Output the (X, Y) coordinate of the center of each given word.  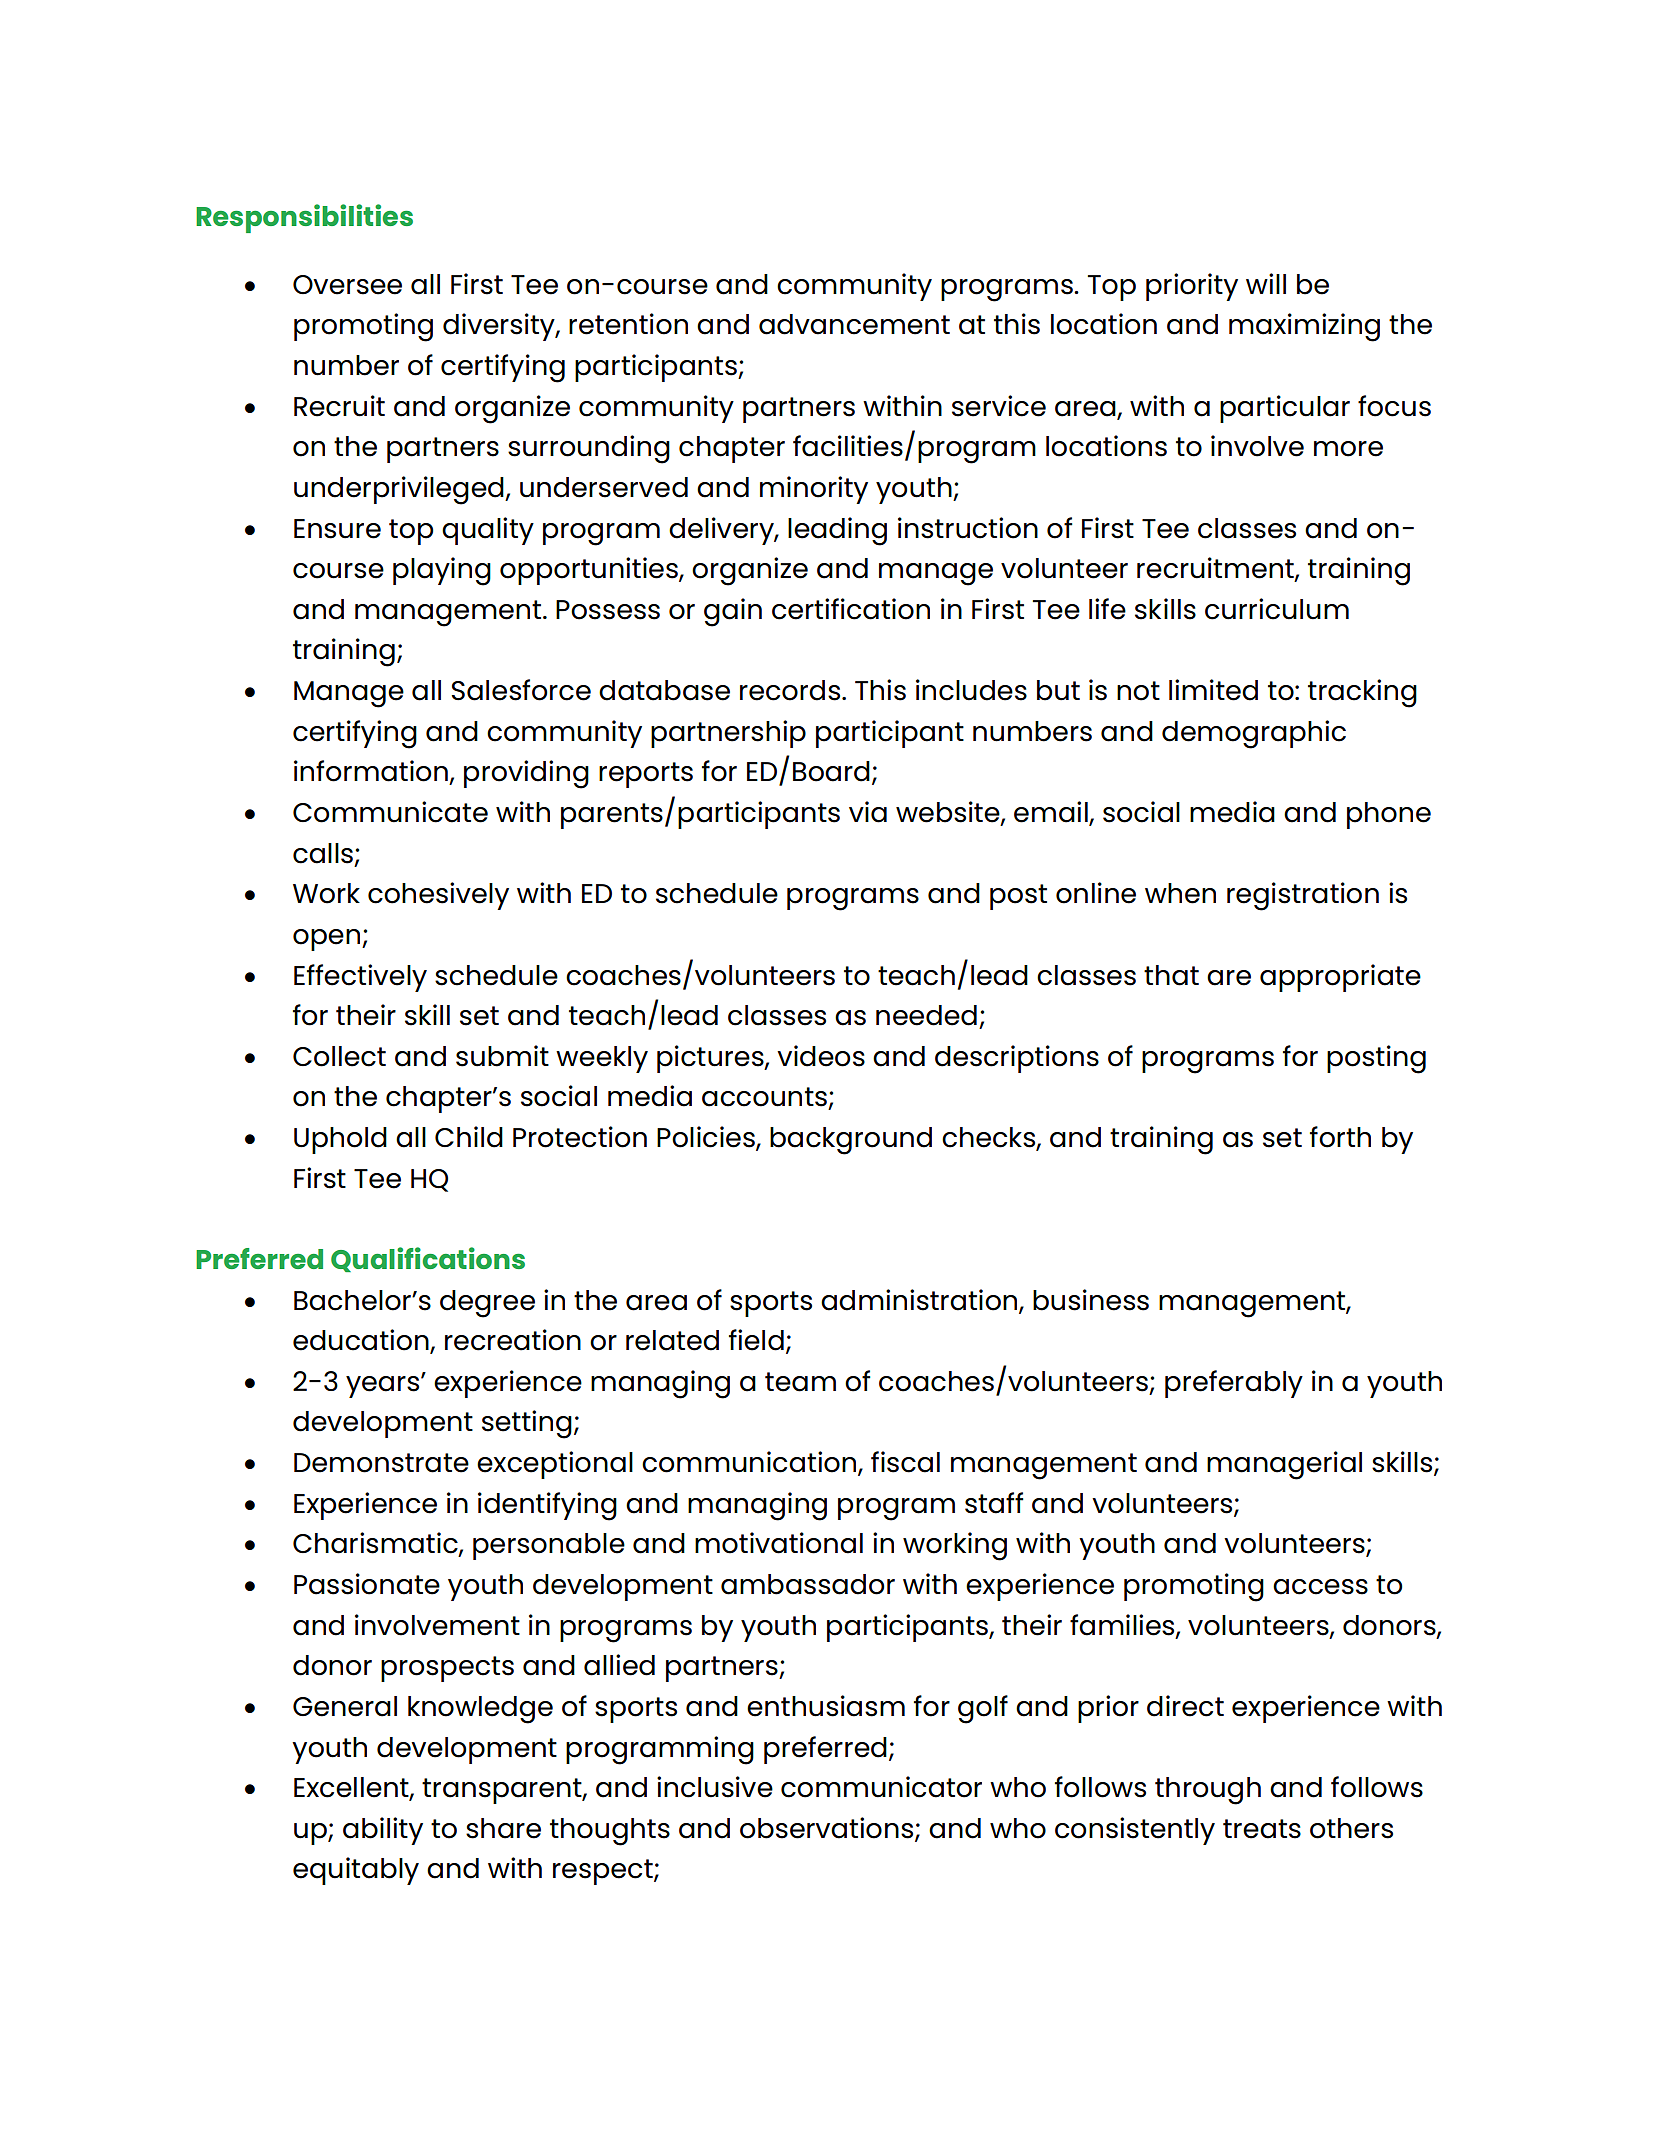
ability (383, 1831)
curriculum (1277, 609)
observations (828, 1829)
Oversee (347, 285)
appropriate (1340, 978)
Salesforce (521, 690)
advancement (854, 324)
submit (502, 1056)
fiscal (905, 1462)
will (1266, 283)
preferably (1234, 1384)
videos (821, 1056)
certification (851, 609)
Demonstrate (381, 1463)
